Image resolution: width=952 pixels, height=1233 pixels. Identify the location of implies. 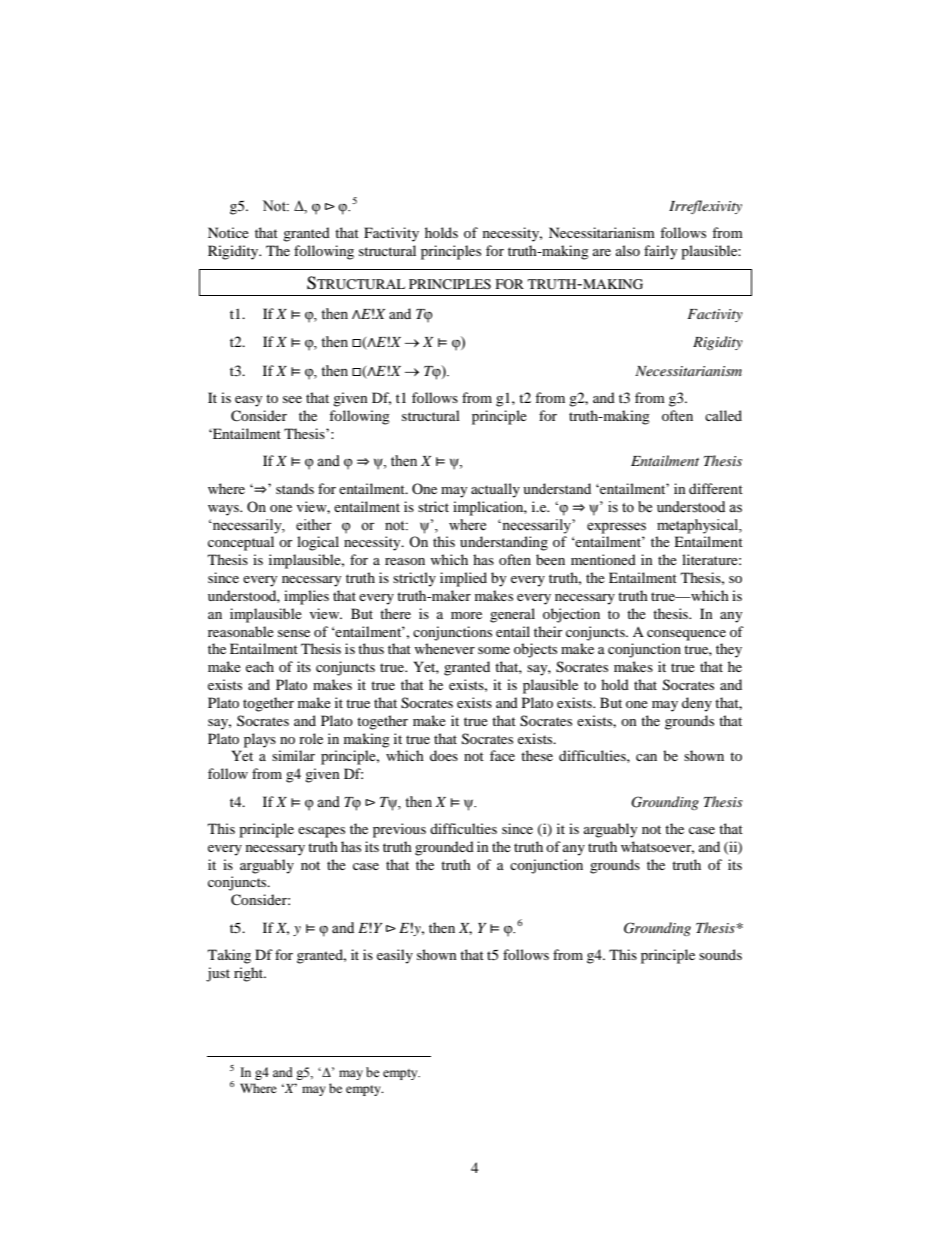
(306, 597).
